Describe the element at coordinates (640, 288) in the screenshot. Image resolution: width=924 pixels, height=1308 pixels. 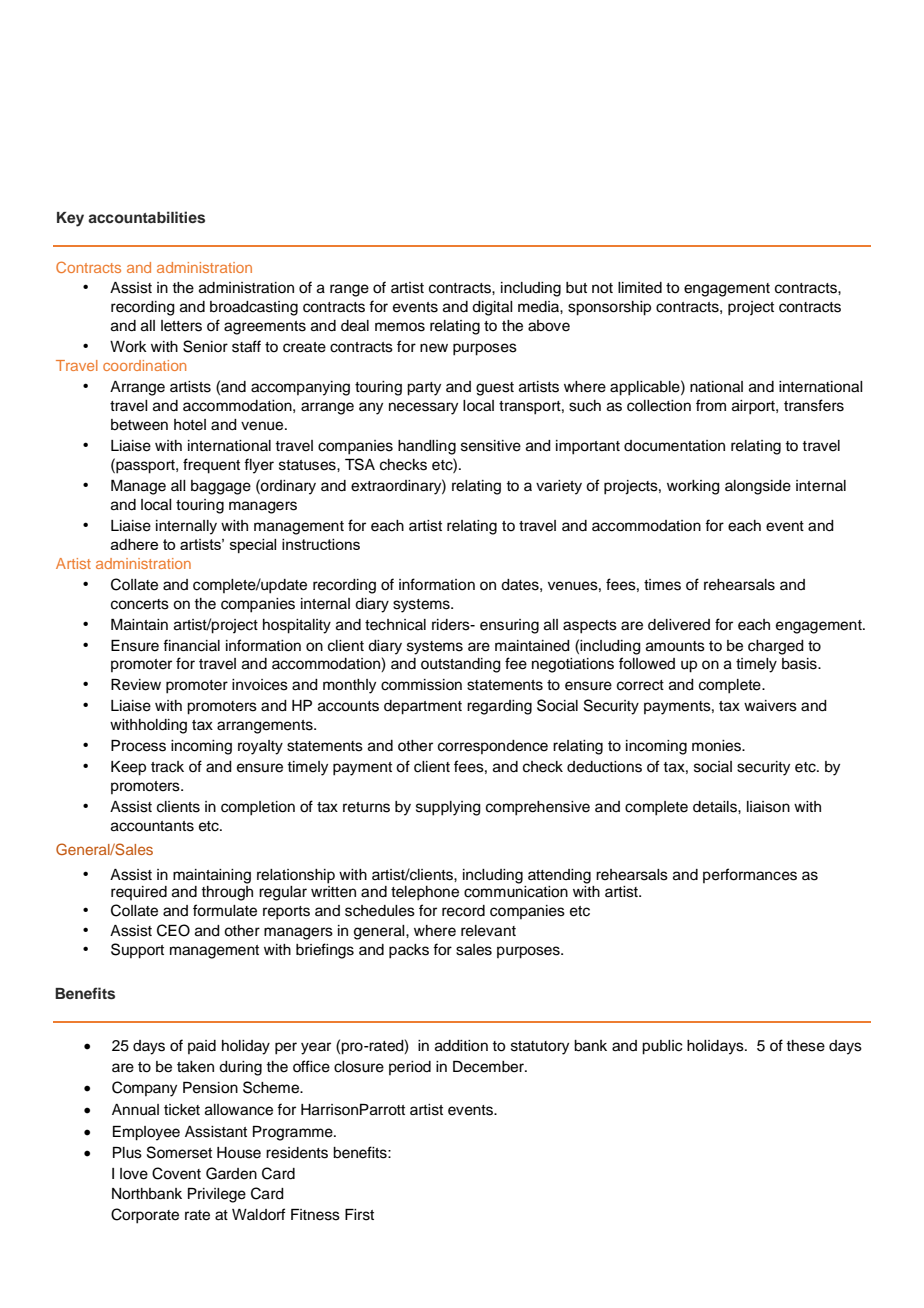
I see `limited` at that location.
